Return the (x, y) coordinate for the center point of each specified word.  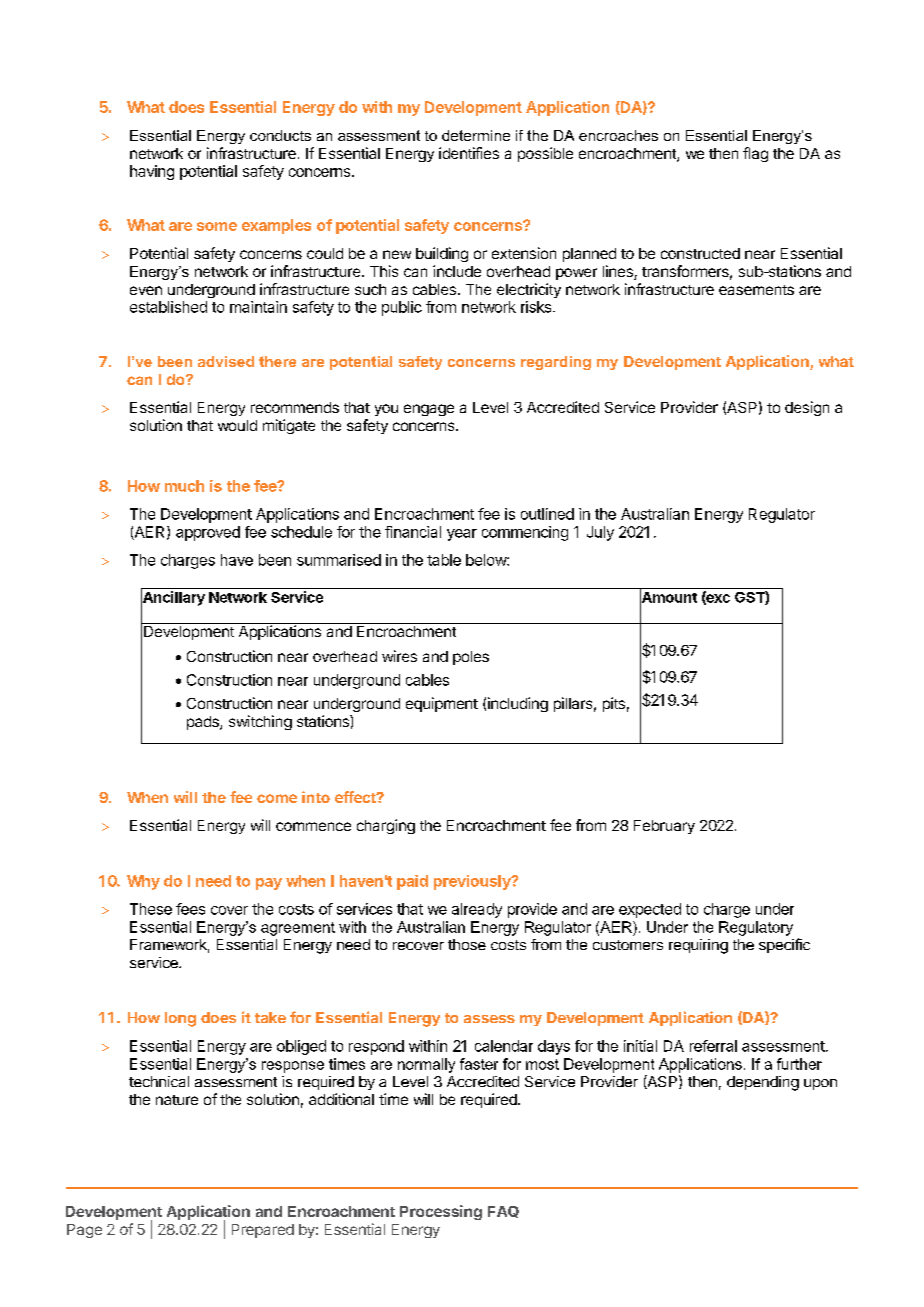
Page (84, 1231)
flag (755, 154)
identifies (469, 153)
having (152, 172)
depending (763, 1083)
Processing (441, 1212)
